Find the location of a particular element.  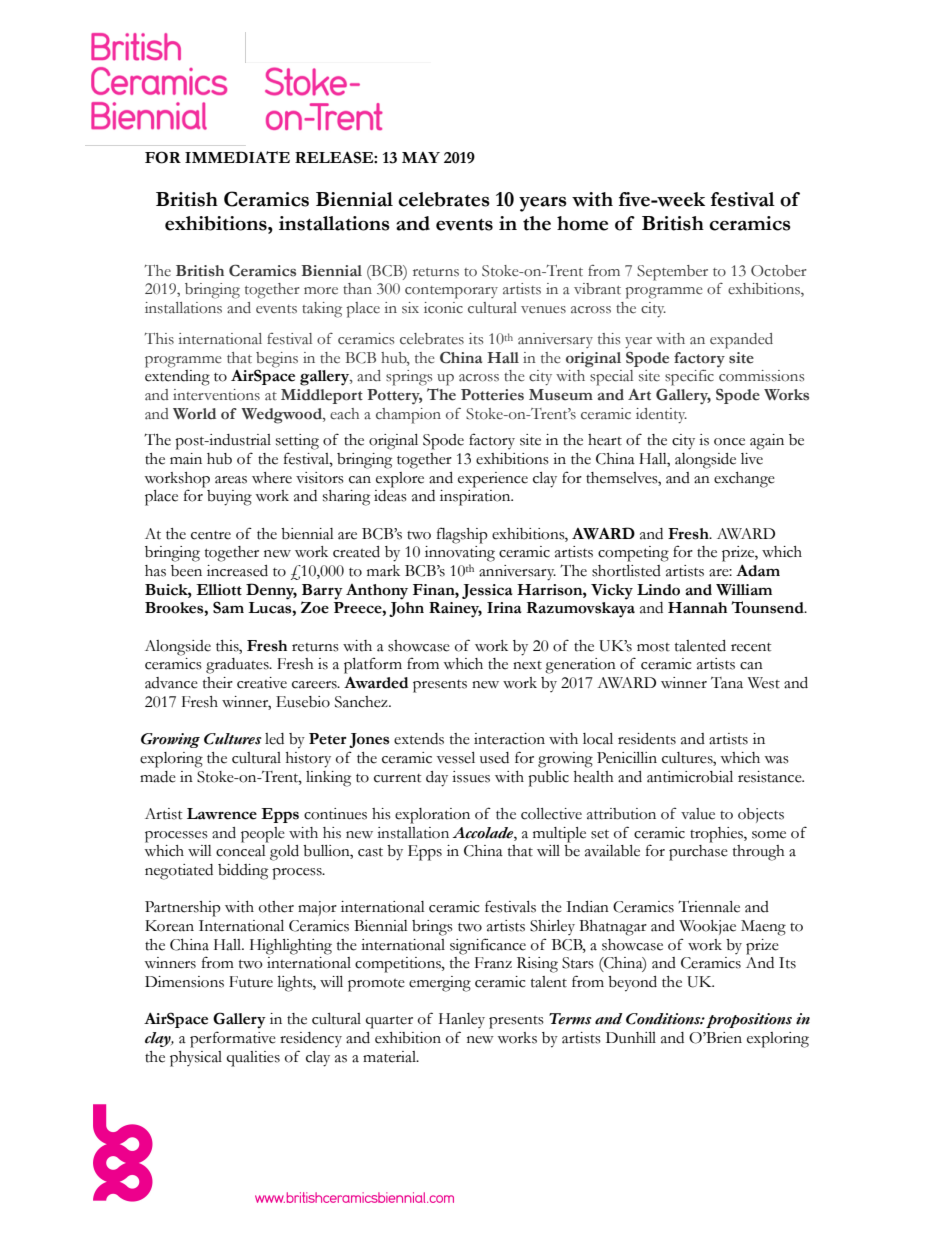

experience is located at coordinates (493, 480).
